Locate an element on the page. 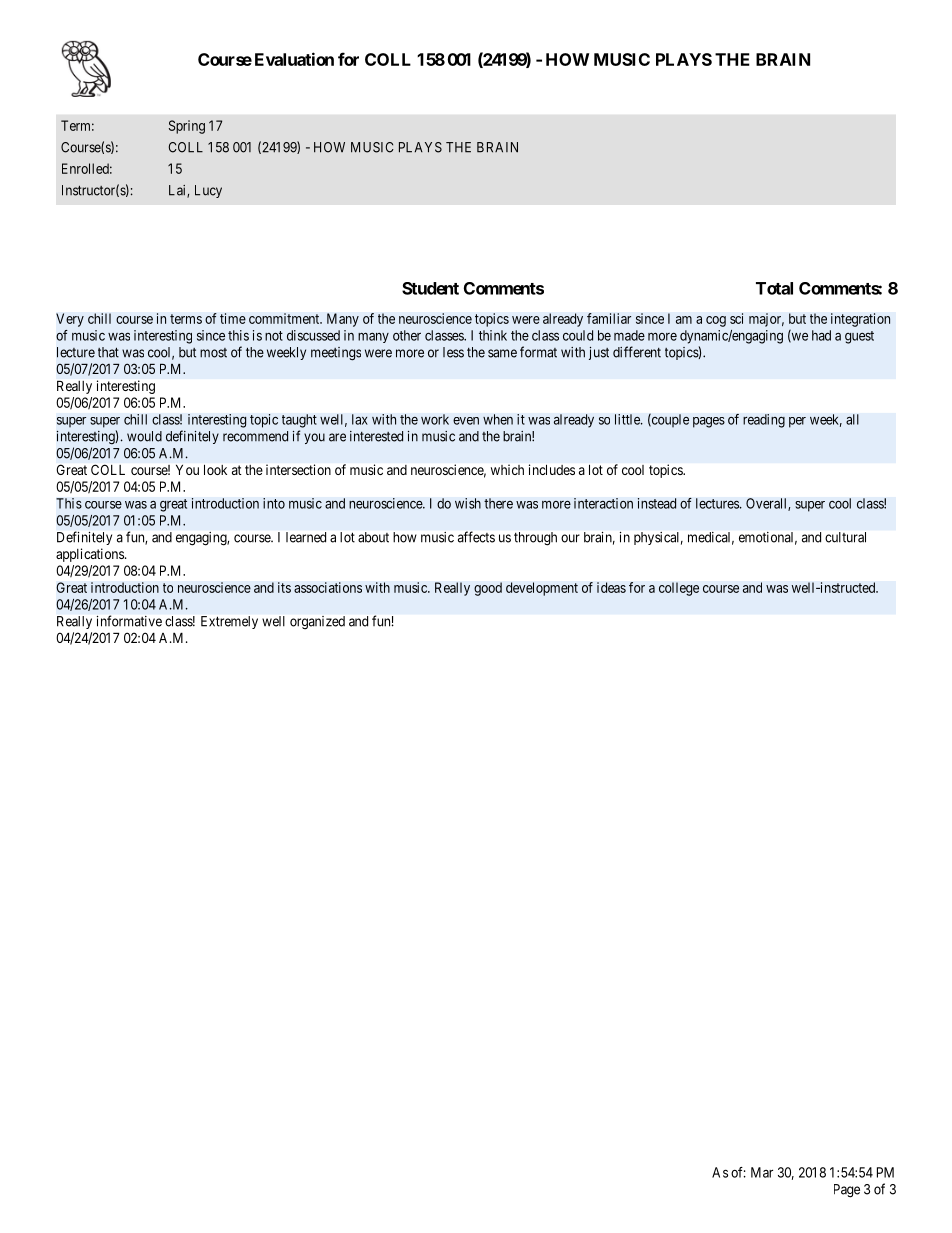 The height and width of the image is (1233, 952). Mar is located at coordinates (762, 1172).
